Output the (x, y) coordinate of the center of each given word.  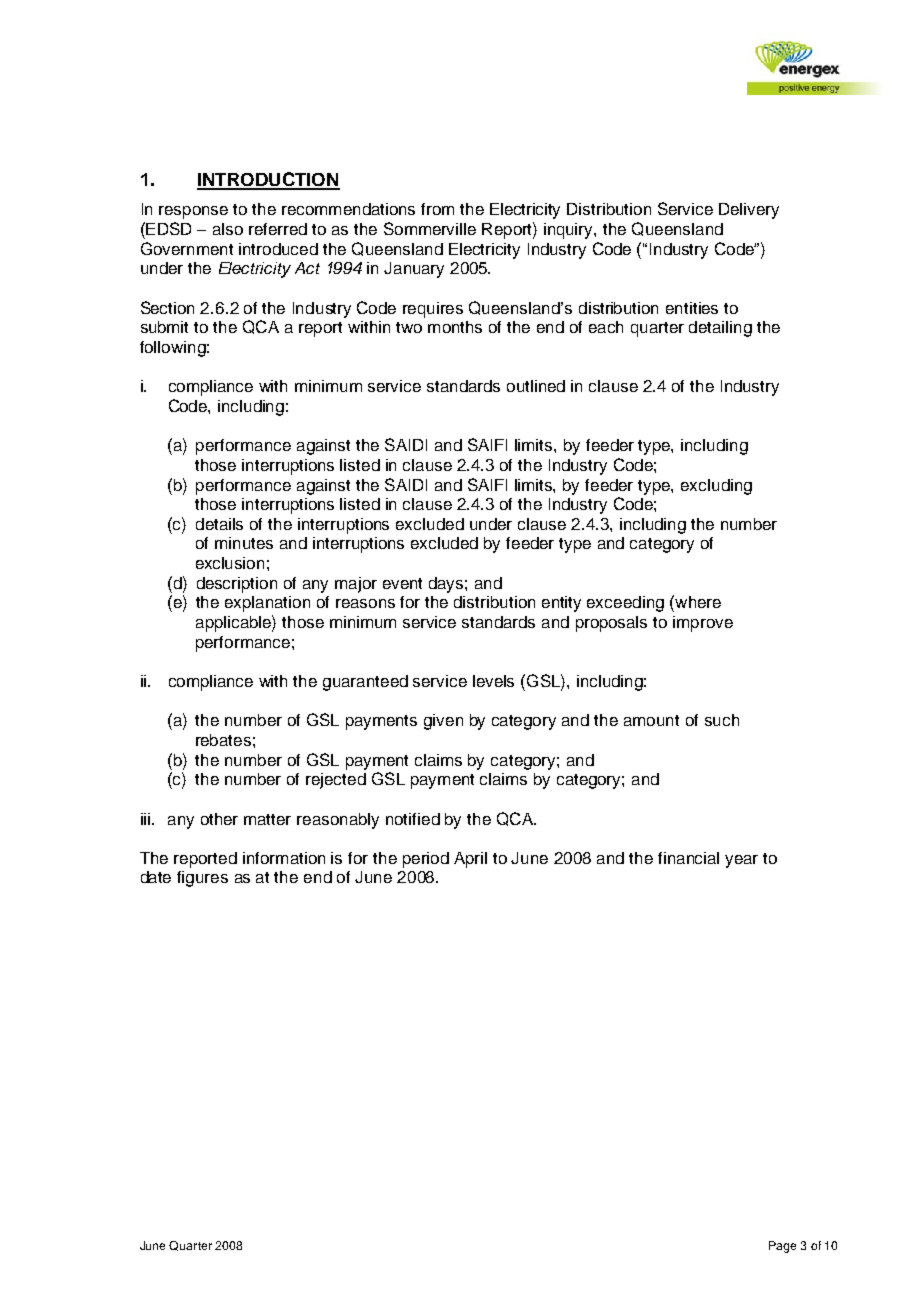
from (437, 209)
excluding (716, 487)
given (443, 722)
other (219, 819)
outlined (536, 386)
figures (202, 879)
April (470, 860)
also (228, 229)
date (156, 877)
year (741, 861)
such (722, 720)
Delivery (749, 211)
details (219, 524)
